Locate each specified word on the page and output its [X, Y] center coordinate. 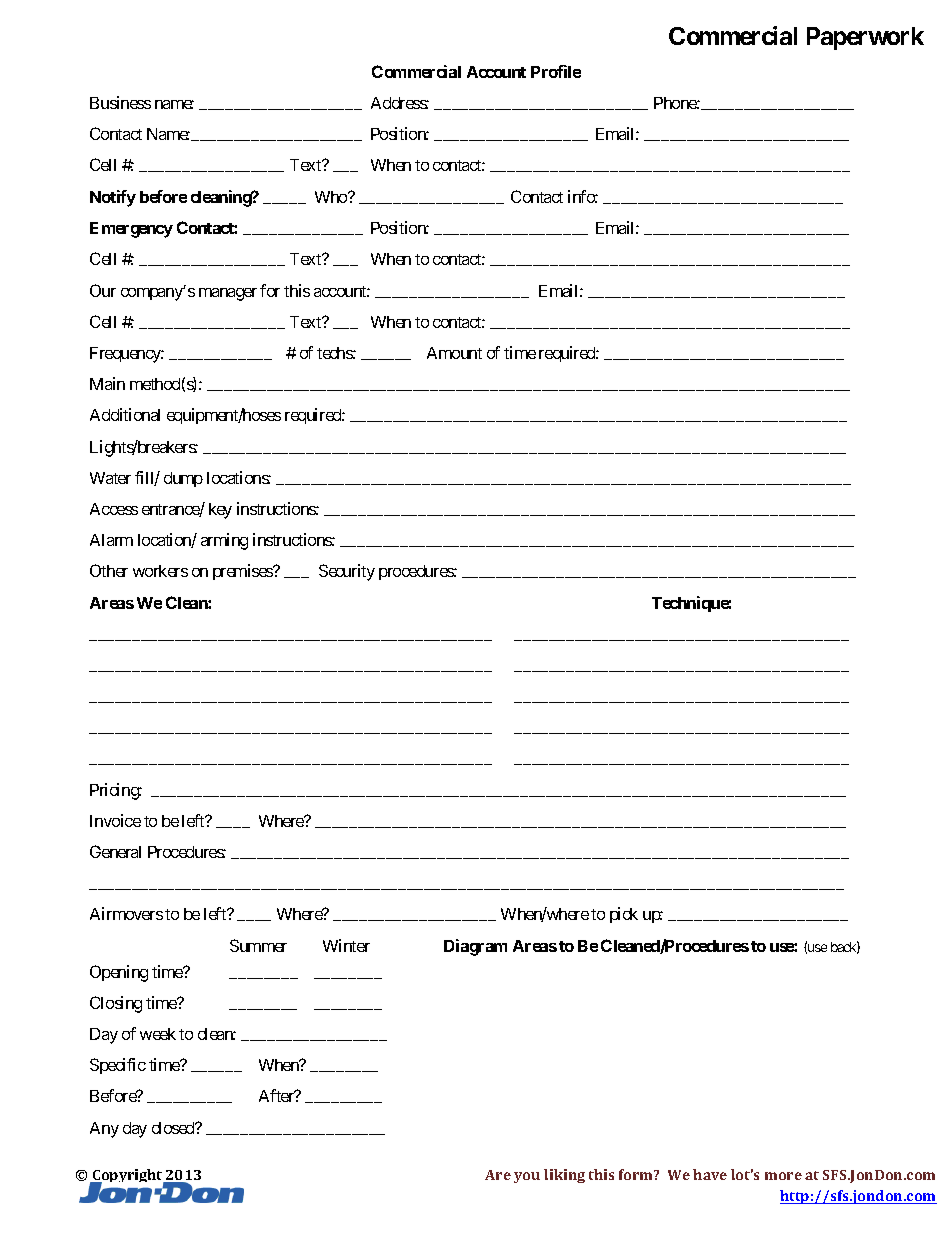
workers [160, 571]
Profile [556, 71]
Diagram [475, 947]
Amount [454, 353]
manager [228, 294]
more [783, 1176]
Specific [118, 1066]
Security [347, 572]
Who [332, 197]
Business [120, 102]
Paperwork [865, 38]
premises [243, 572]
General [115, 851]
